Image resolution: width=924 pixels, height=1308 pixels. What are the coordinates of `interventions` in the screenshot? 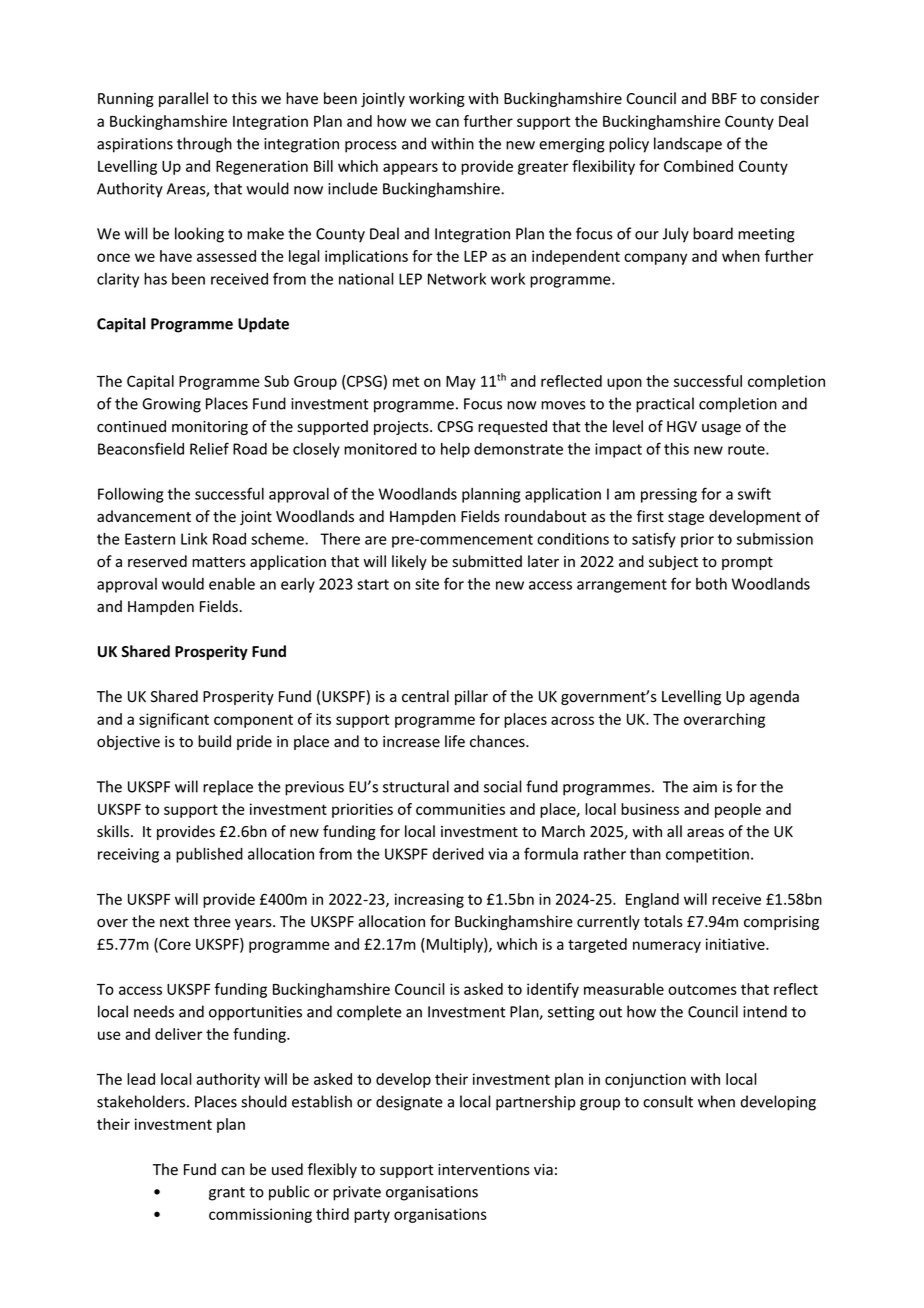 It's located at (484, 1170).
